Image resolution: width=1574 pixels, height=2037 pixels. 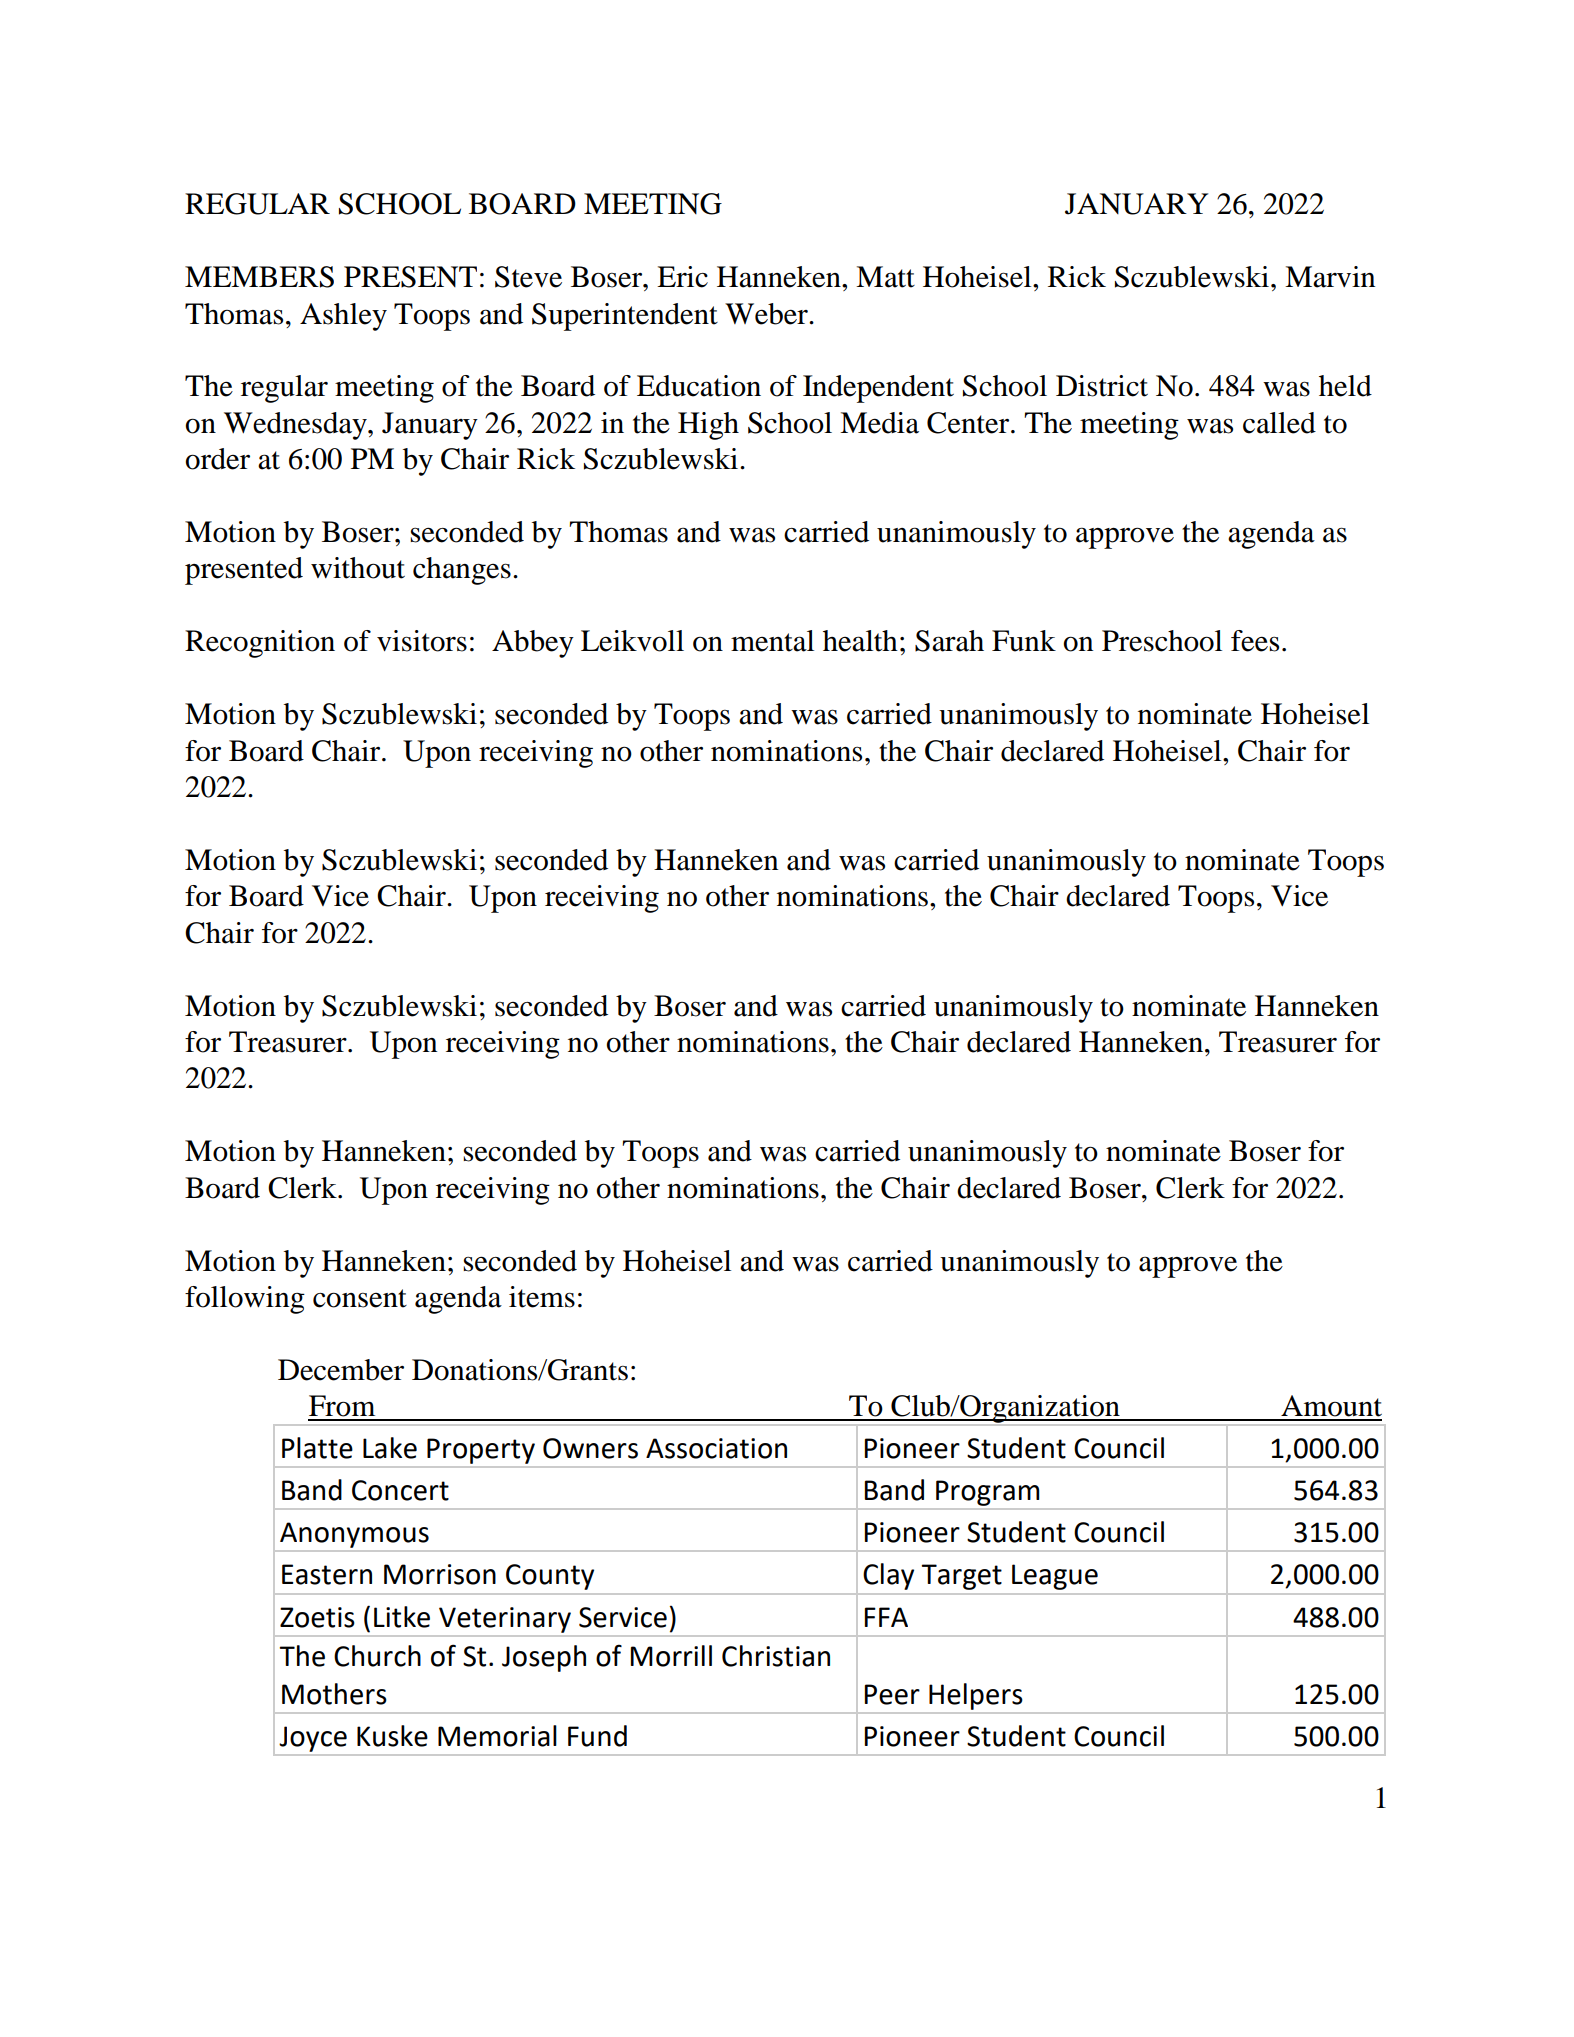 I want to click on Association, so click(x=716, y=1448).
